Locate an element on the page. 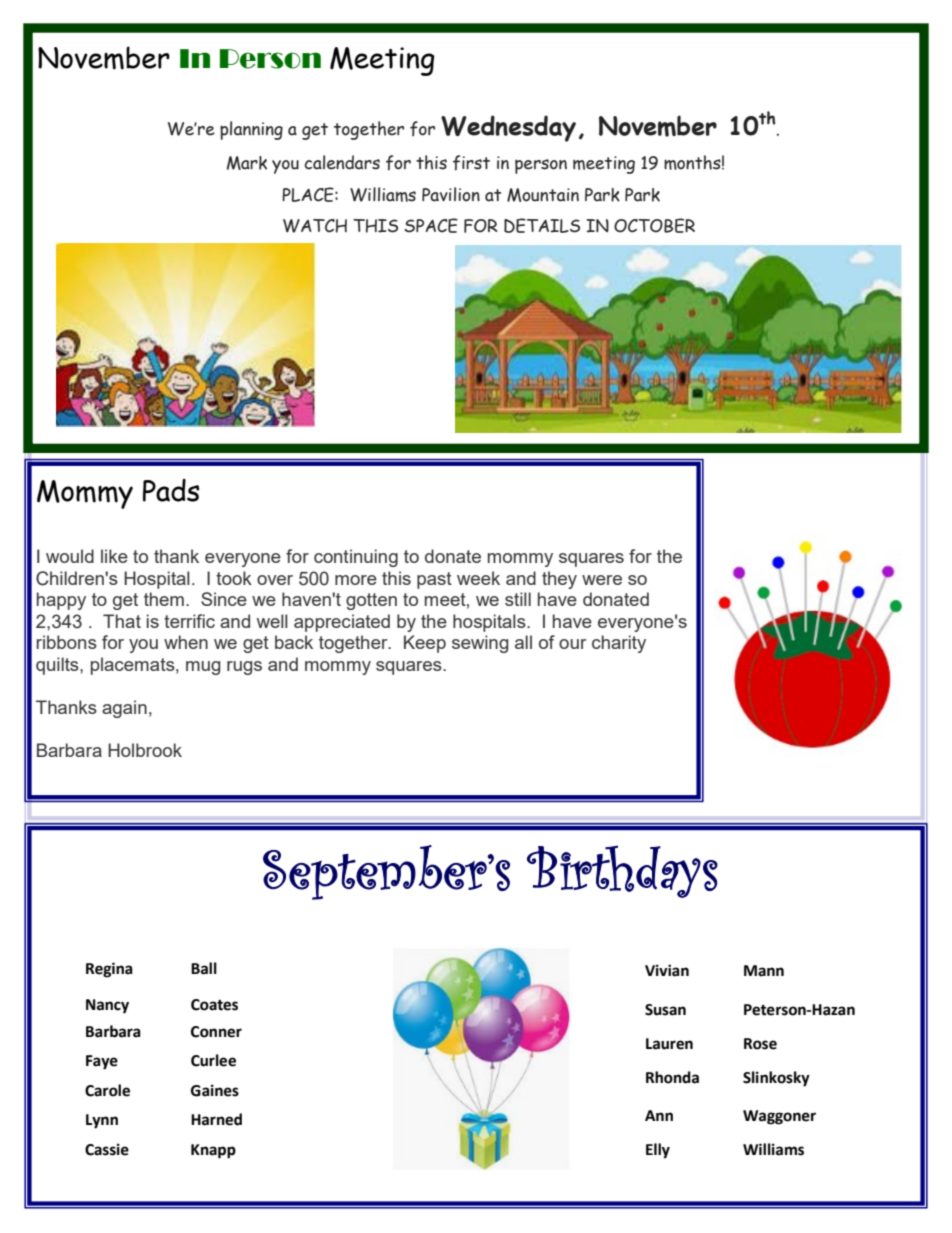 Image resolution: width=952 pixels, height=1233 pixels. That is located at coordinates (122, 621).
